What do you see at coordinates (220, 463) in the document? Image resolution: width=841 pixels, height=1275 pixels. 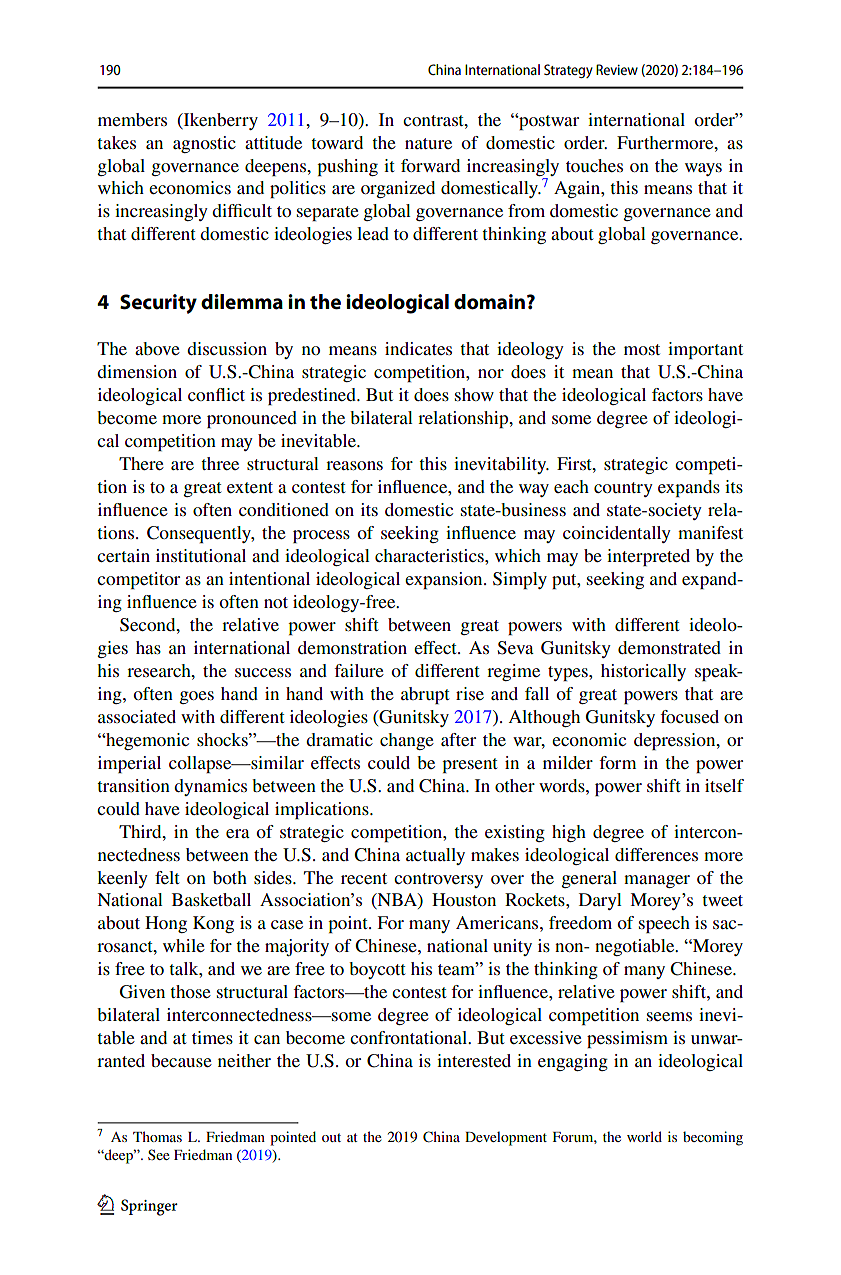 I see `three` at bounding box center [220, 463].
